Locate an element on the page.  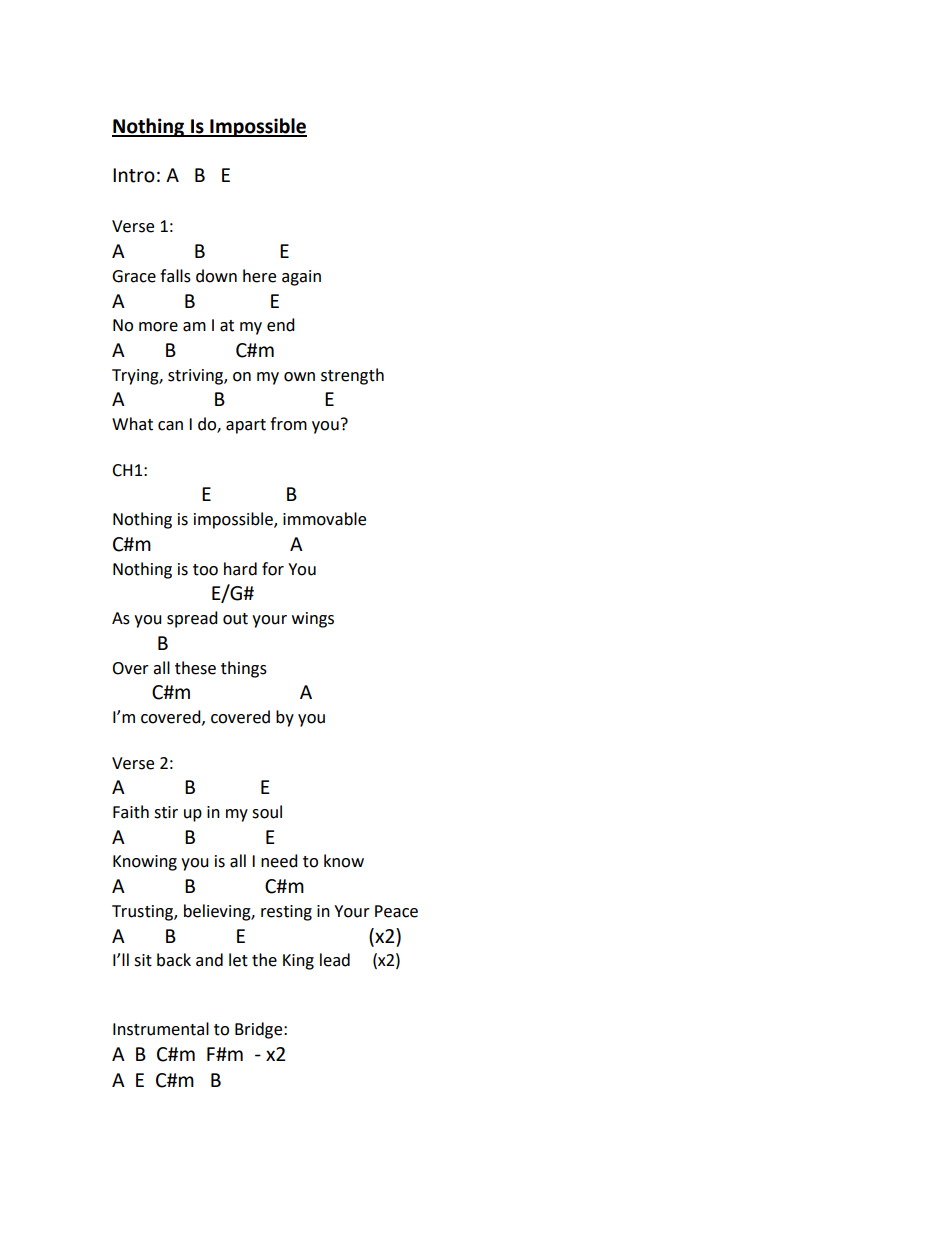
here is located at coordinates (259, 276).
